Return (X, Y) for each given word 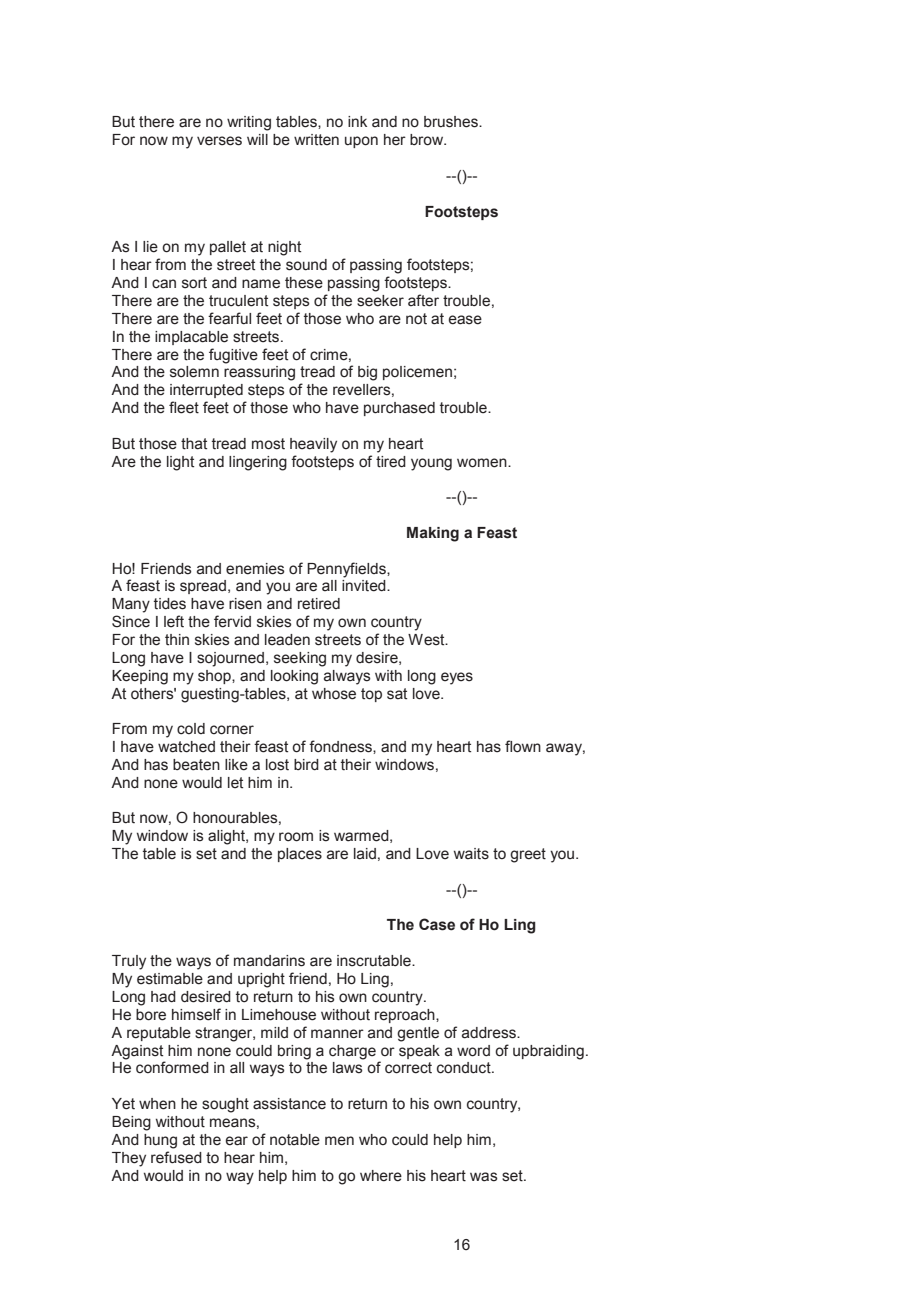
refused (176, 1157)
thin (177, 640)
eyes (457, 678)
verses (219, 141)
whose (334, 694)
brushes (452, 122)
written (316, 140)
